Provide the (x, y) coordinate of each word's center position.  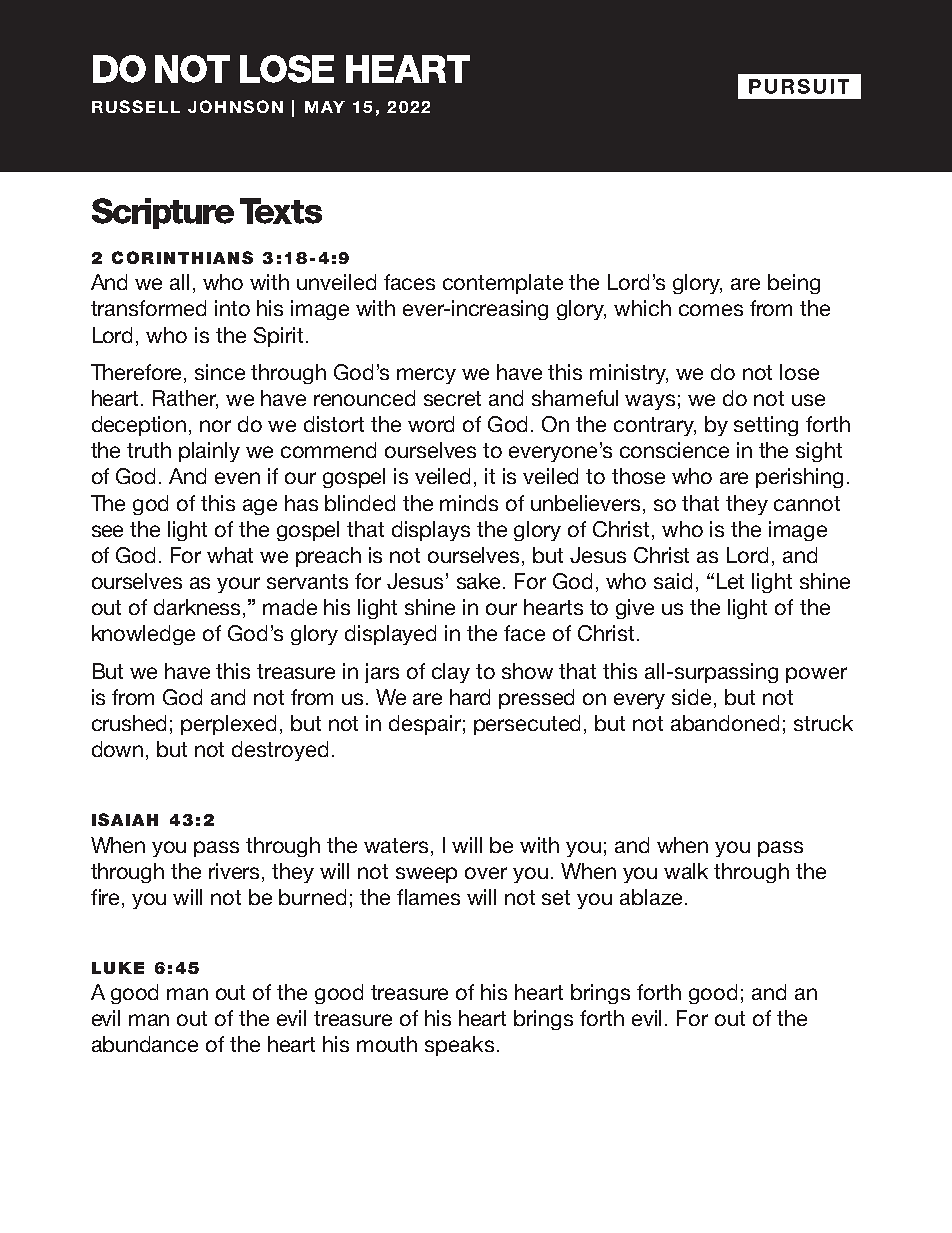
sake (480, 581)
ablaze (651, 897)
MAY (325, 107)
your (238, 585)
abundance (145, 1044)
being (794, 284)
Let (730, 581)
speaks (459, 1046)
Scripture (163, 213)
